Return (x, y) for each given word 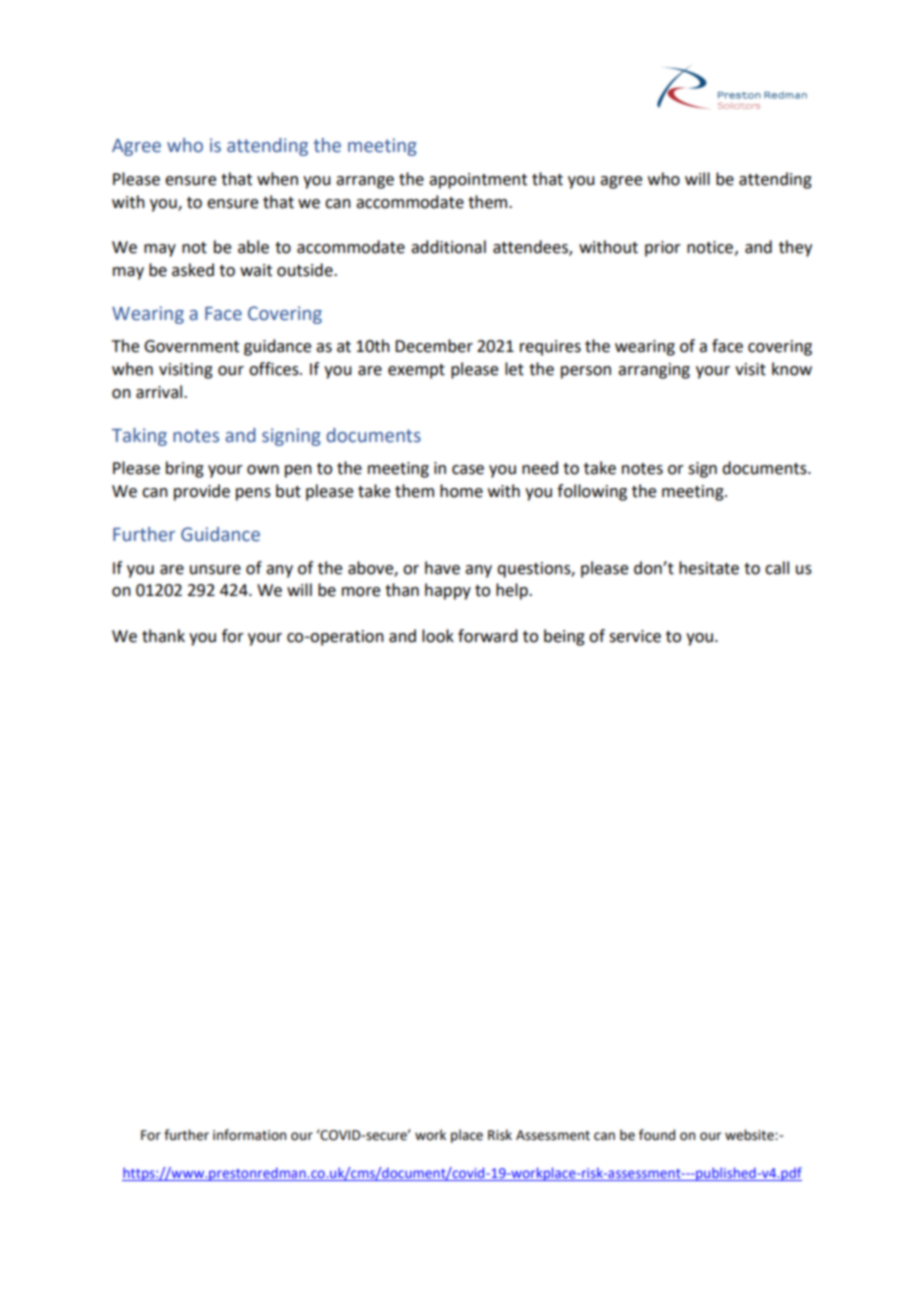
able (253, 247)
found (657, 1135)
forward (487, 636)
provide (202, 492)
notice (710, 247)
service (635, 636)
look (438, 636)
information (249, 1135)
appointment (478, 181)
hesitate (709, 568)
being (564, 637)
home (461, 491)
